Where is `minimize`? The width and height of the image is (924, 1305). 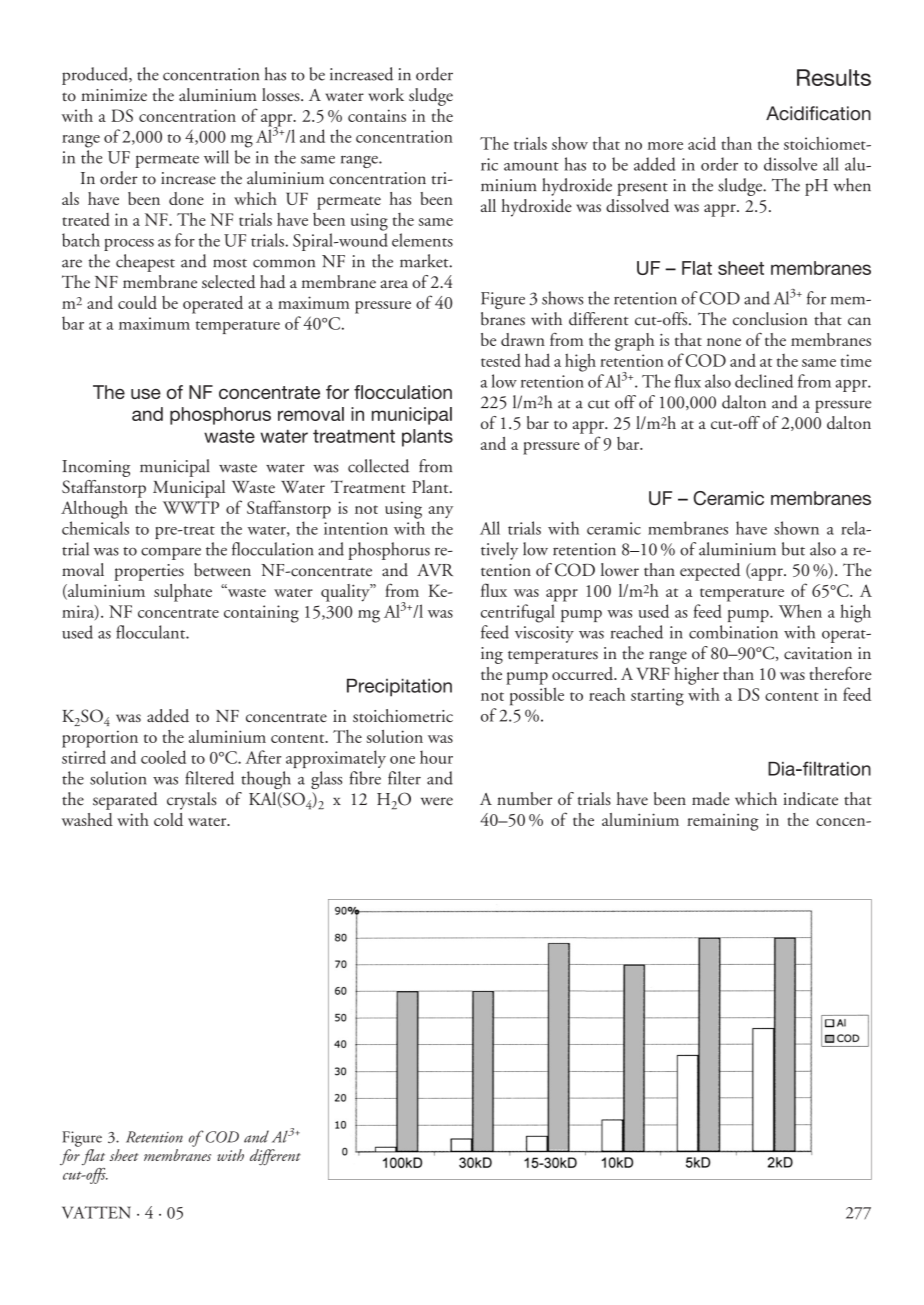 minimize is located at coordinates (114, 95).
